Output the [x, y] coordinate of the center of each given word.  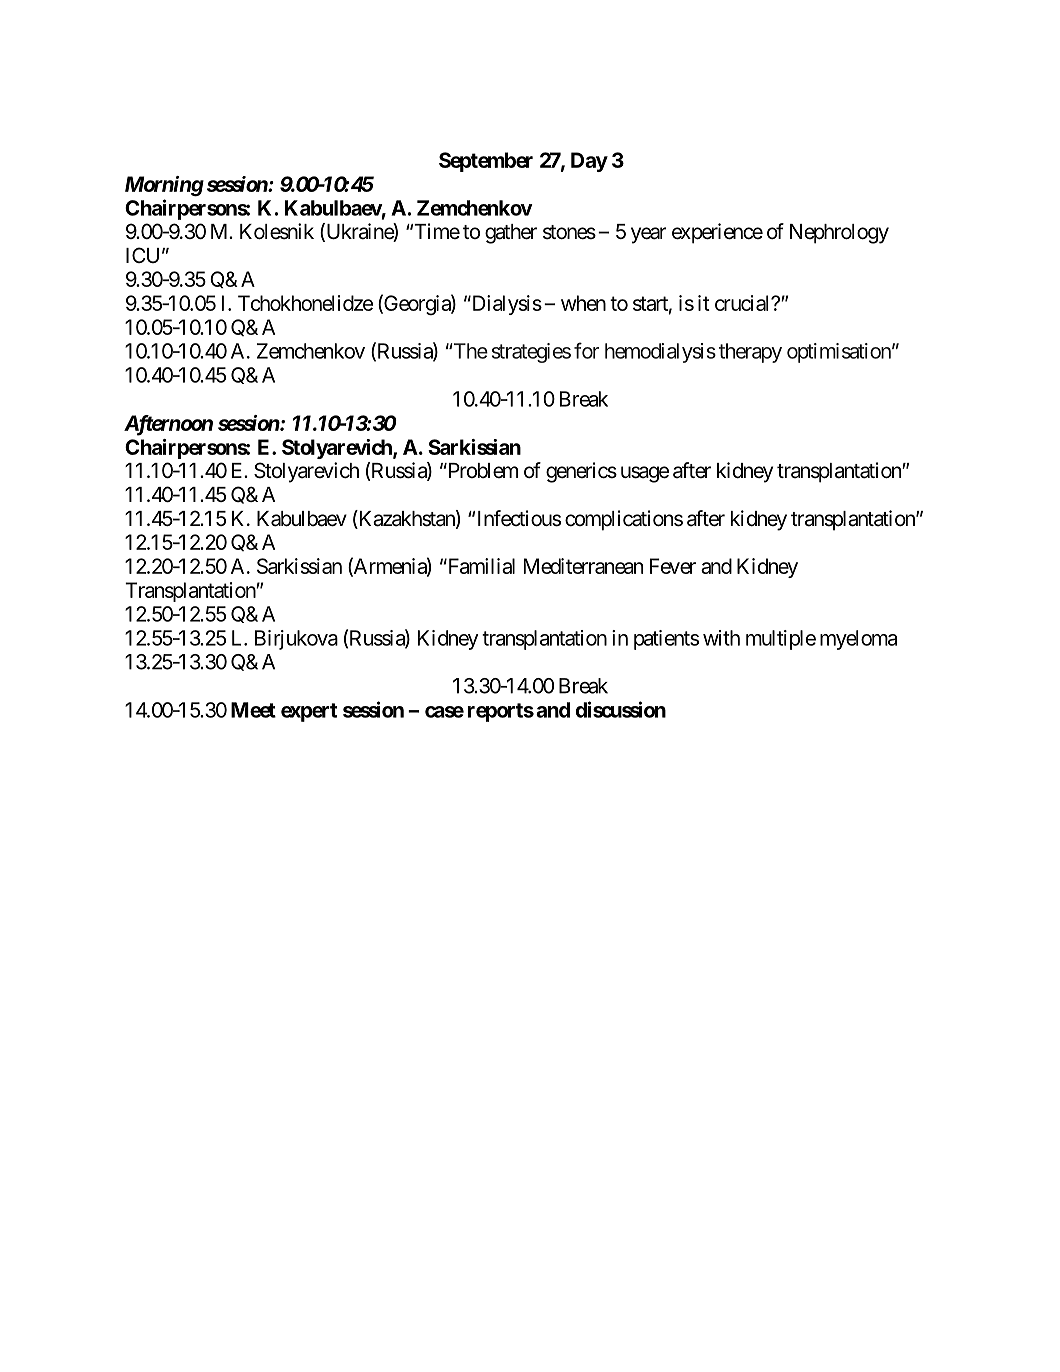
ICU [142, 255]
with [721, 638]
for [586, 350]
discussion [621, 709]
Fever [673, 566]
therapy [750, 353]
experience [717, 233]
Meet [253, 710]
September [486, 162]
